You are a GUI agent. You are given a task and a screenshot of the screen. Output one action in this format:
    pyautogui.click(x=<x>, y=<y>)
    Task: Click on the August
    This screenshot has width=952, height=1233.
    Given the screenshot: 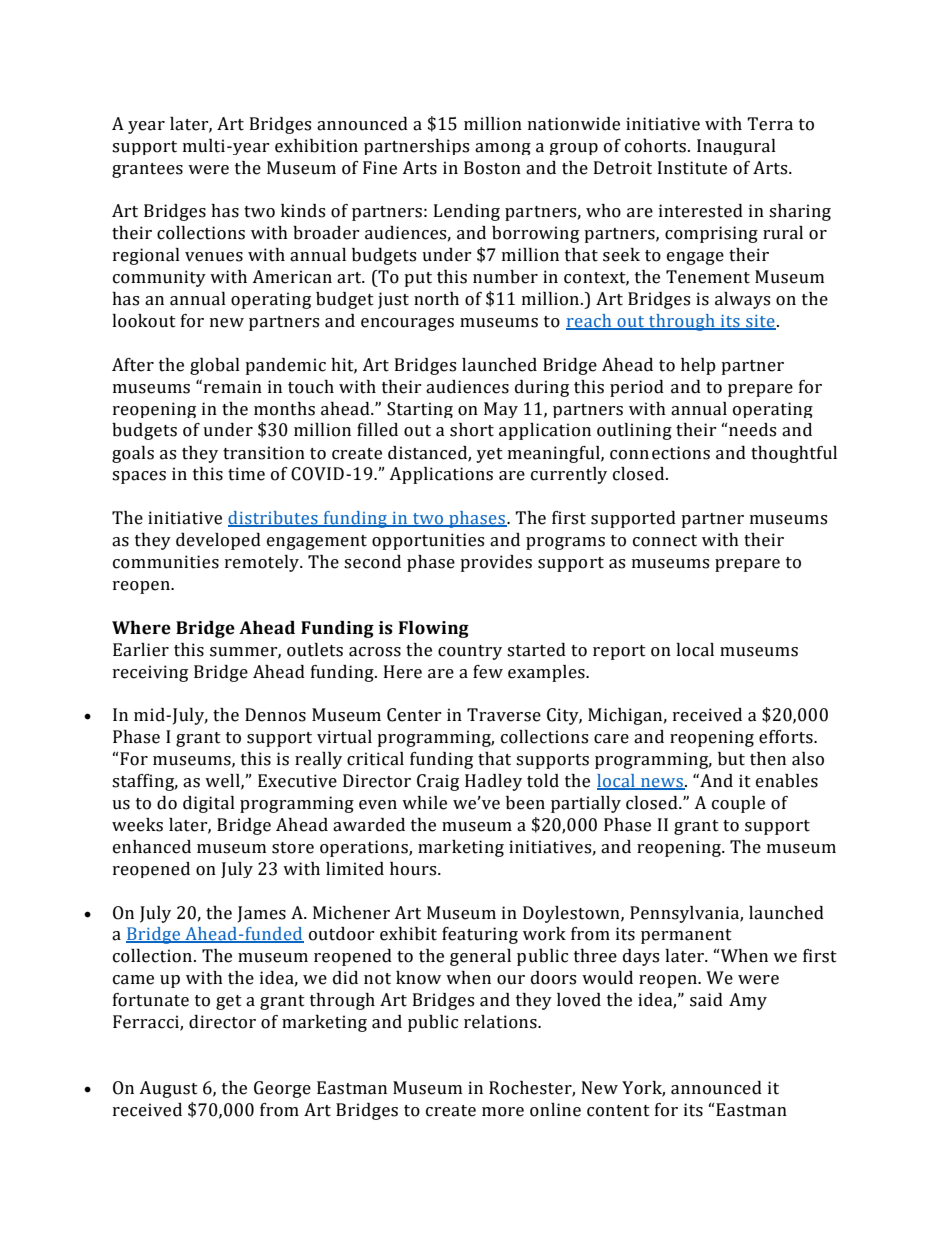 What is the action you would take?
    pyautogui.click(x=168, y=1089)
